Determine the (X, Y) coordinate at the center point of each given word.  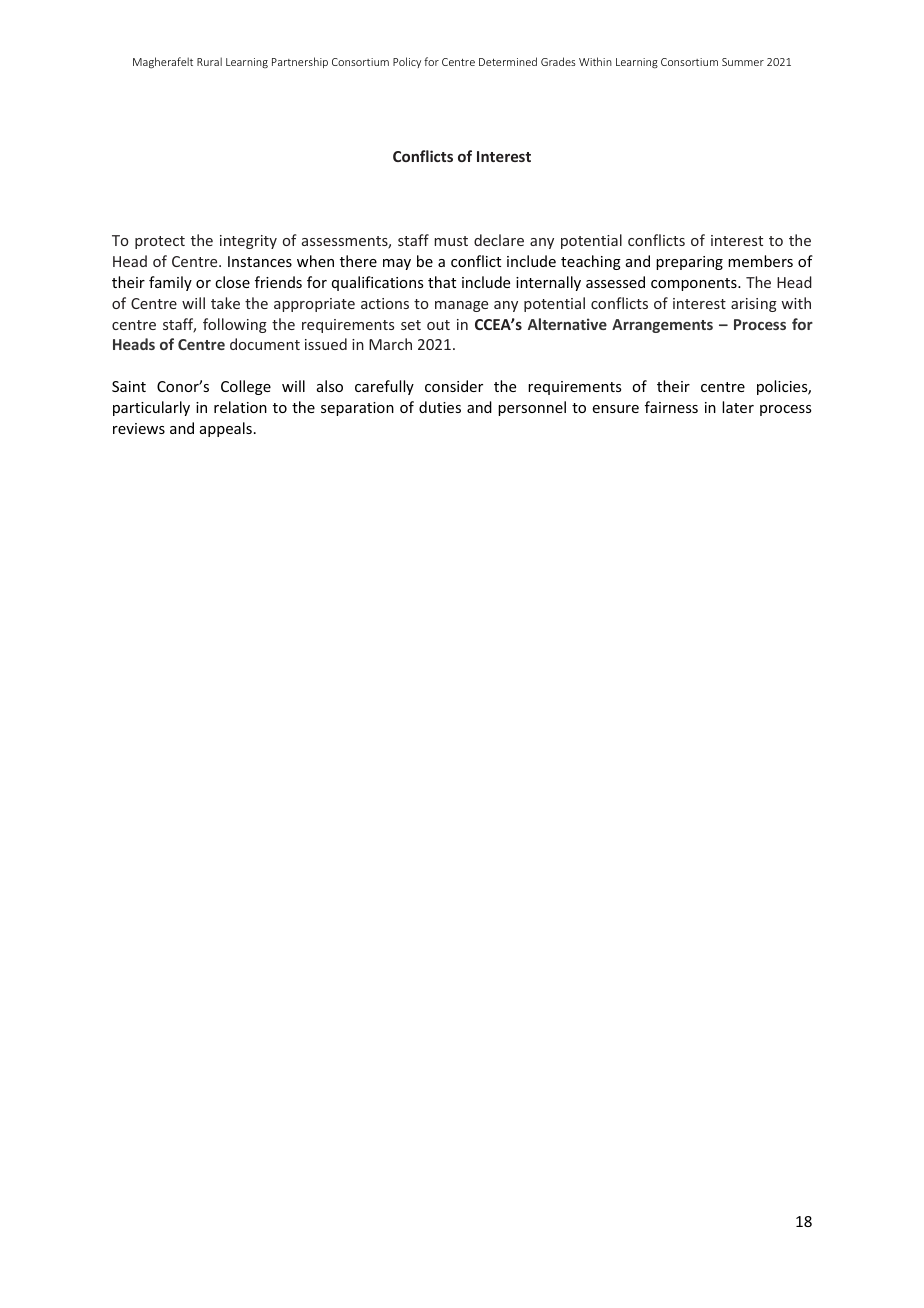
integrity (248, 242)
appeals (226, 429)
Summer (743, 62)
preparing (689, 263)
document (265, 344)
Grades (558, 61)
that (442, 282)
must (451, 241)
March (390, 344)
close (232, 282)
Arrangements (662, 326)
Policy (407, 62)
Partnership (300, 62)
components (695, 284)
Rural (209, 61)
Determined (508, 61)
